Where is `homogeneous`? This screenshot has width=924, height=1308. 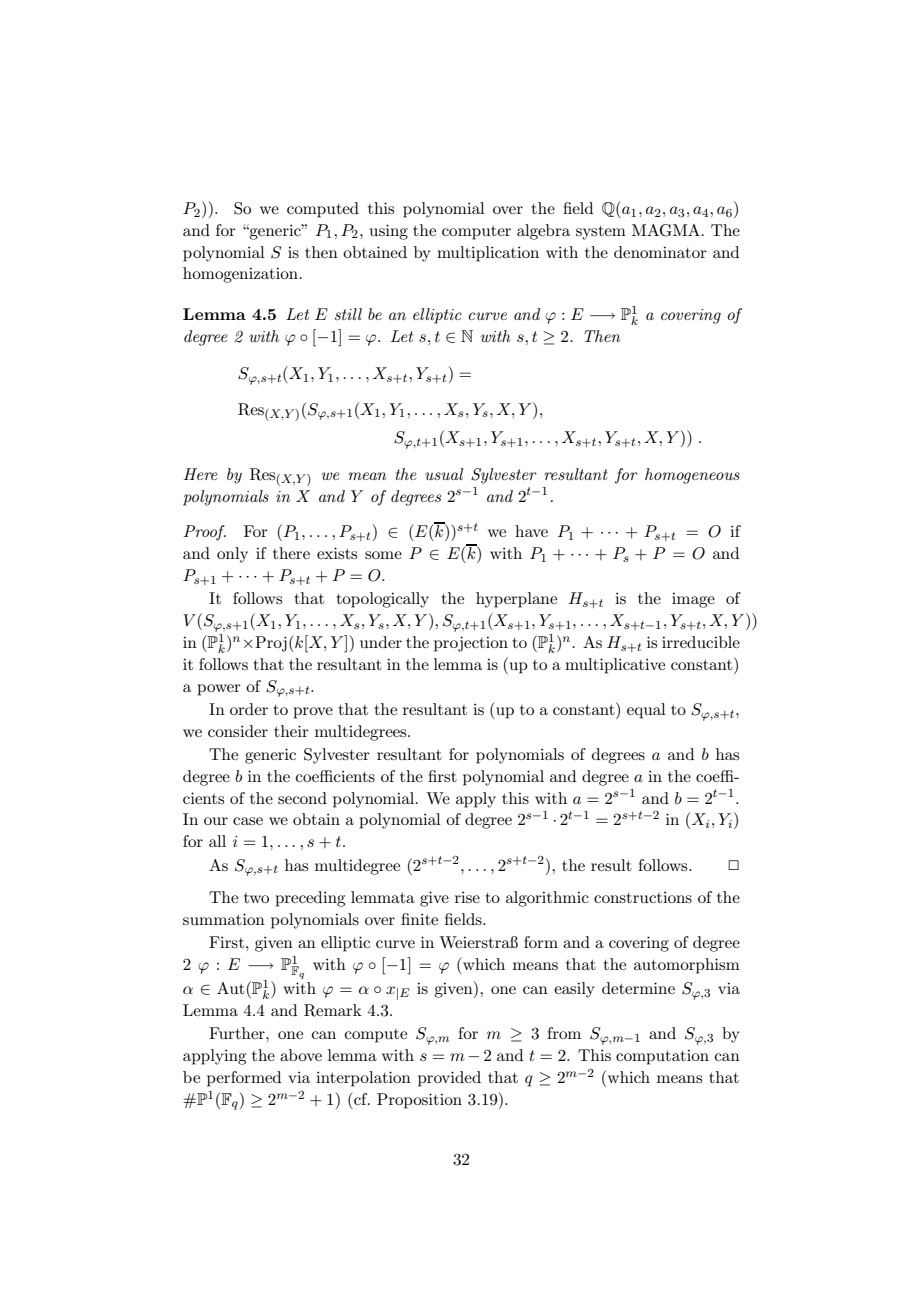
homogeneous is located at coordinates (692, 476).
